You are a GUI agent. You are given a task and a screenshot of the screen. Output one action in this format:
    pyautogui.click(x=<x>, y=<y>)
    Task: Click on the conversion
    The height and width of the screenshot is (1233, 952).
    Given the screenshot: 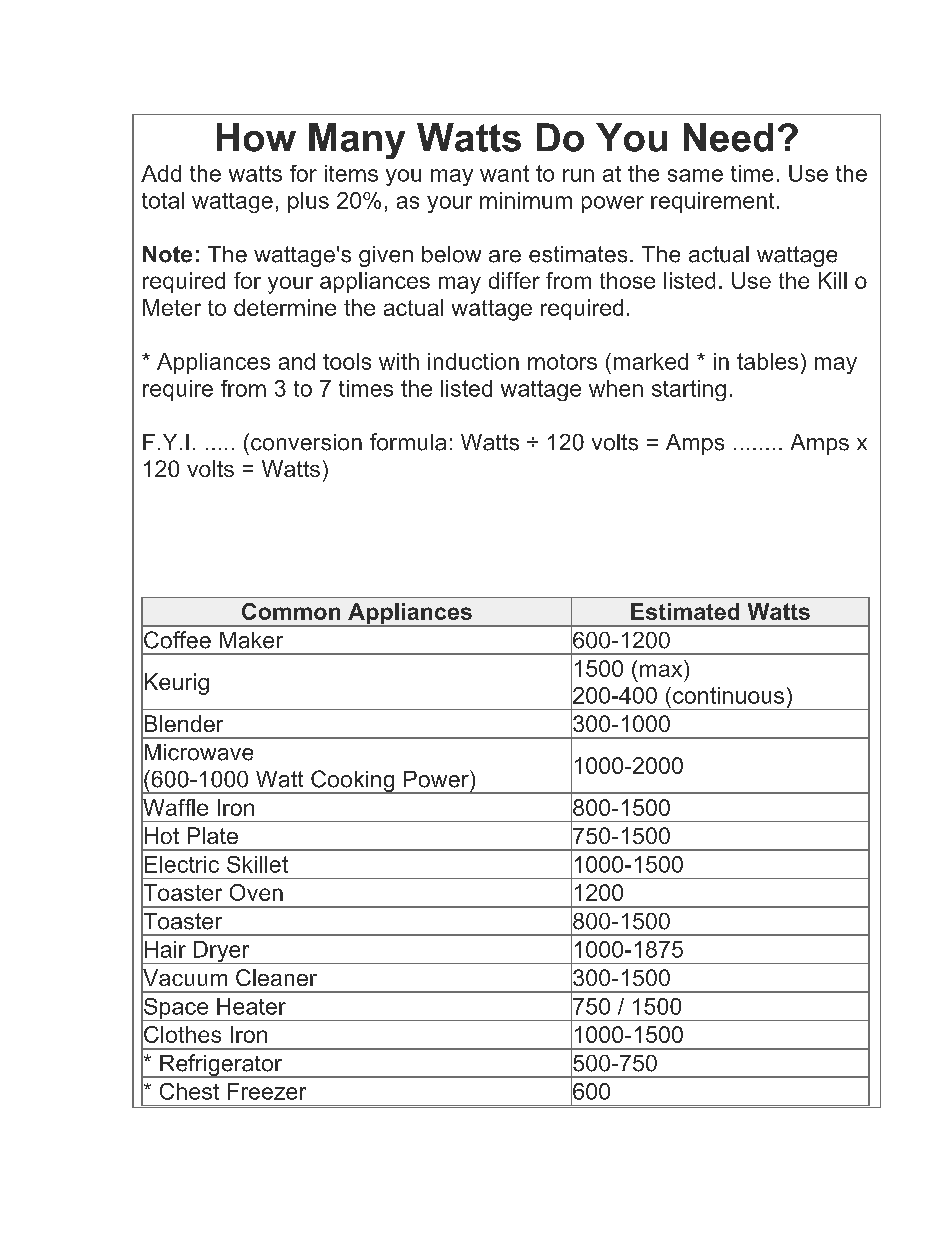 What is the action you would take?
    pyautogui.click(x=306, y=442)
